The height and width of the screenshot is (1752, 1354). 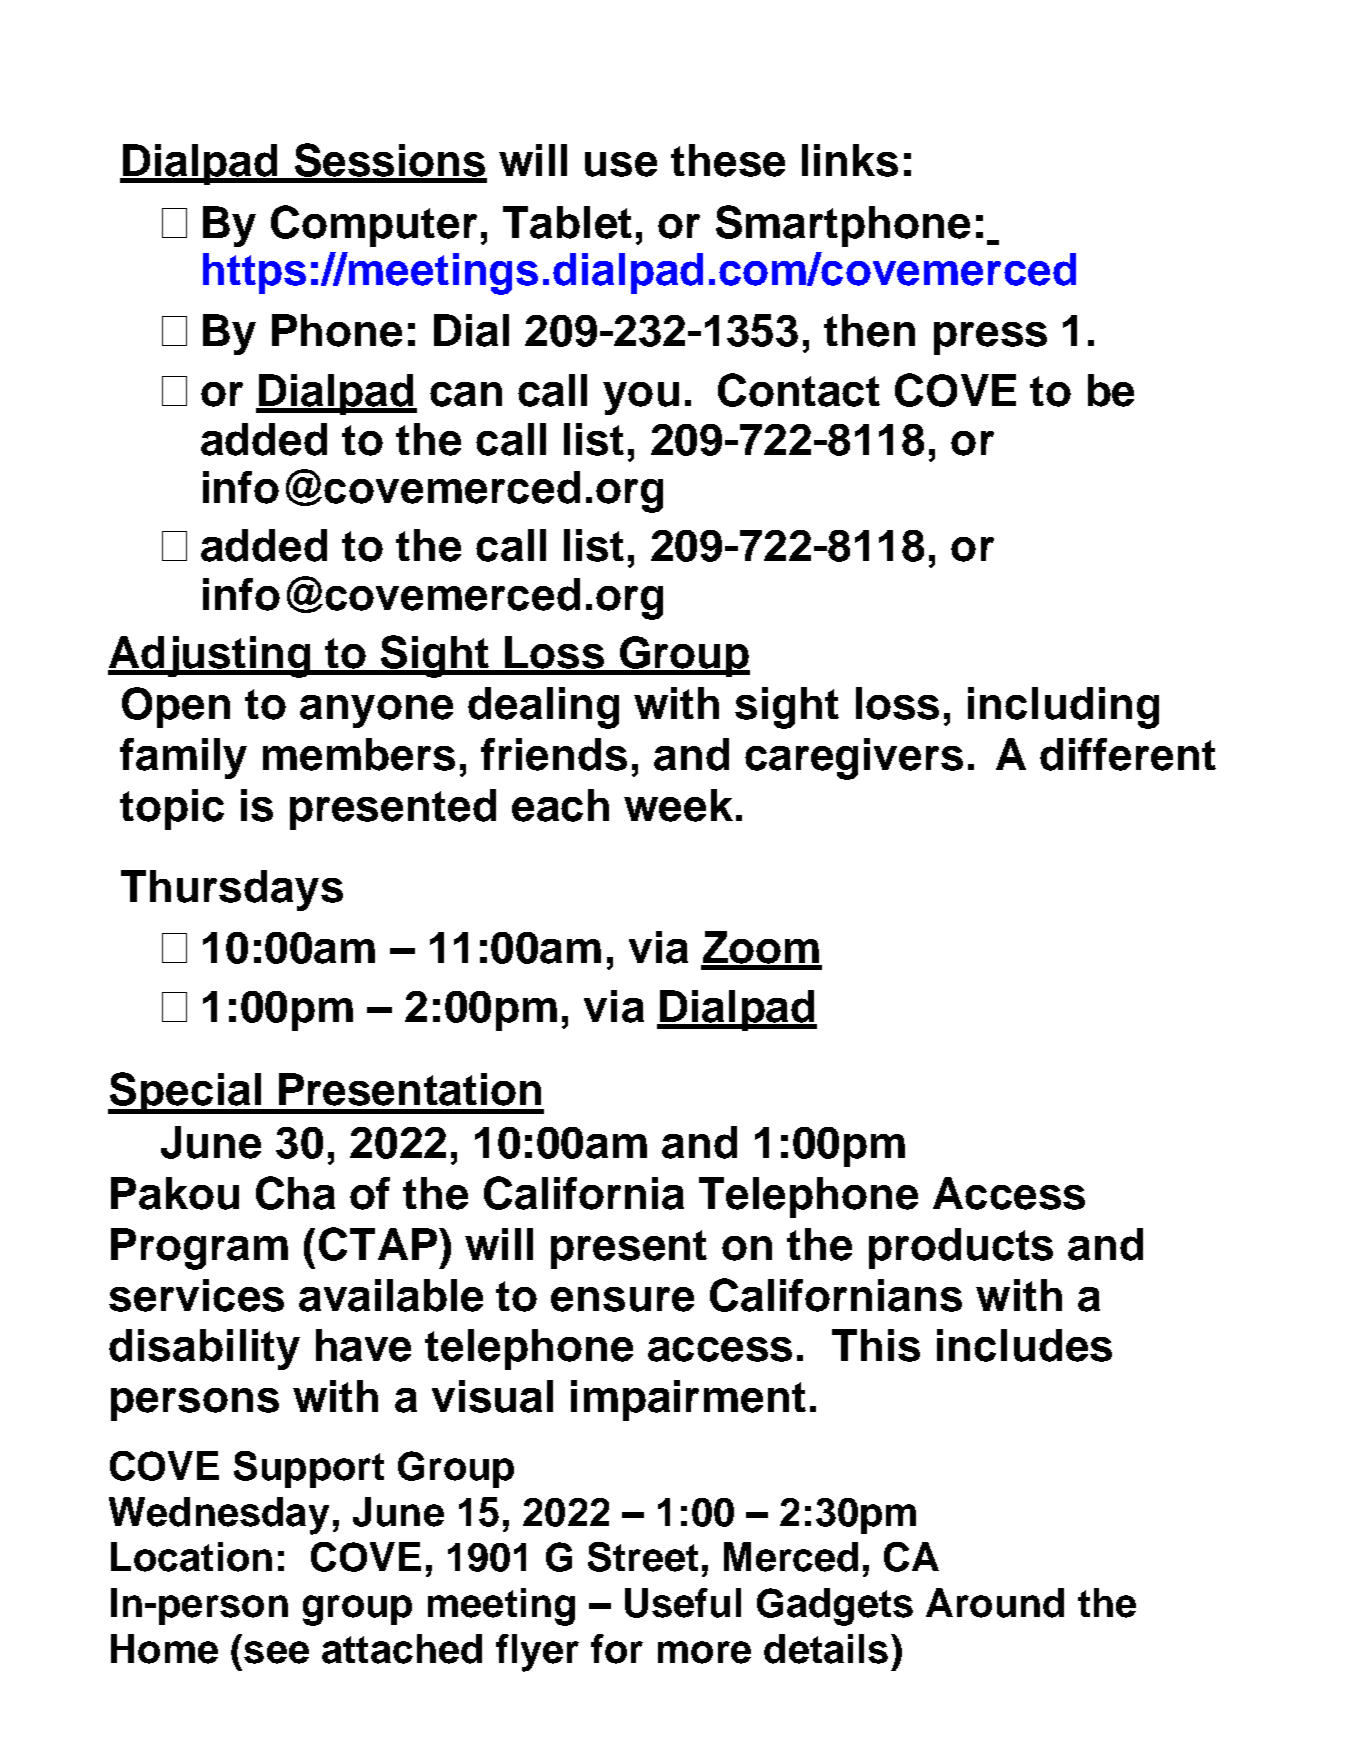 I want to click on including, so click(x=1063, y=708).
